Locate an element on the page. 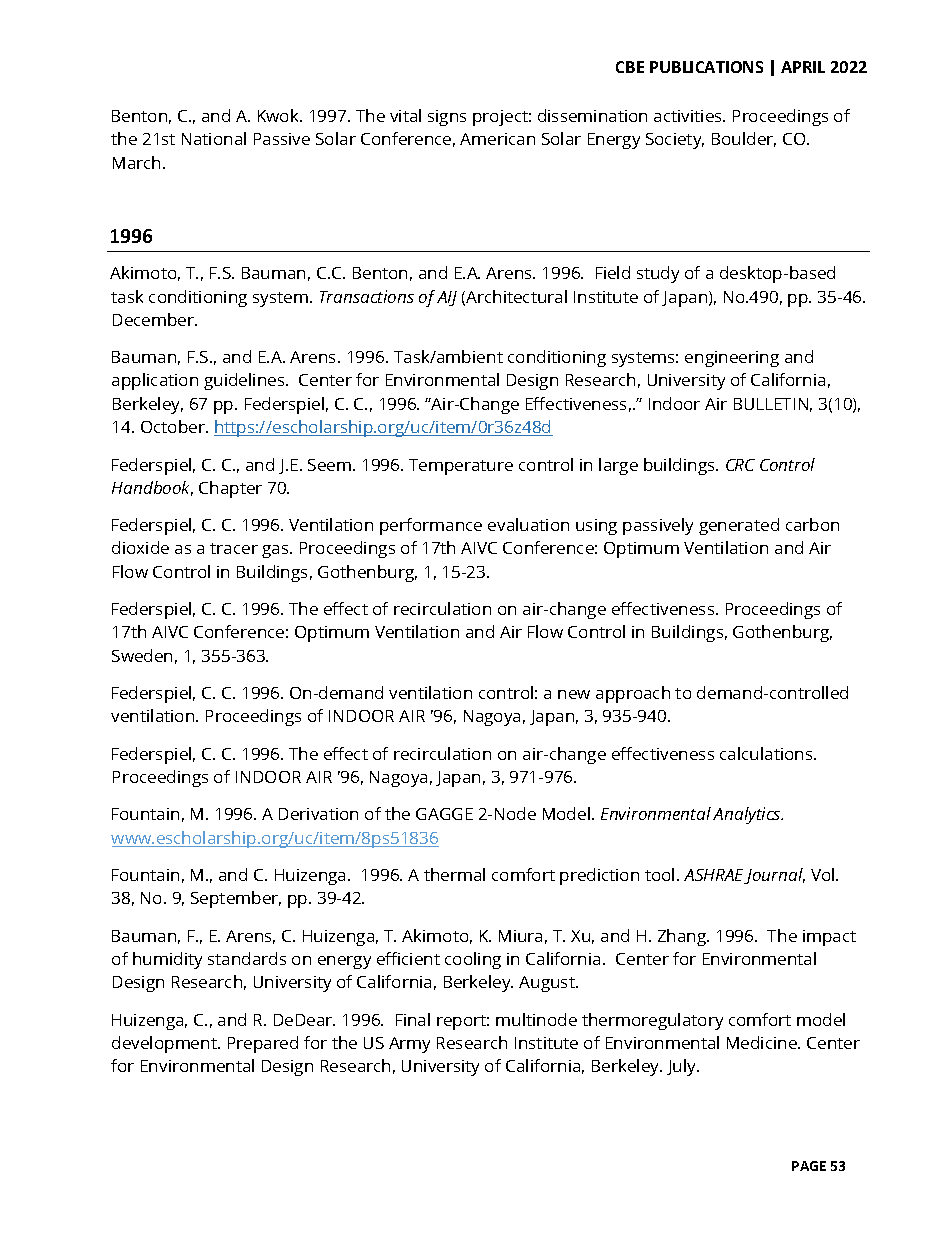 The width and height of the image is (952, 1233). signs is located at coordinates (447, 118).
